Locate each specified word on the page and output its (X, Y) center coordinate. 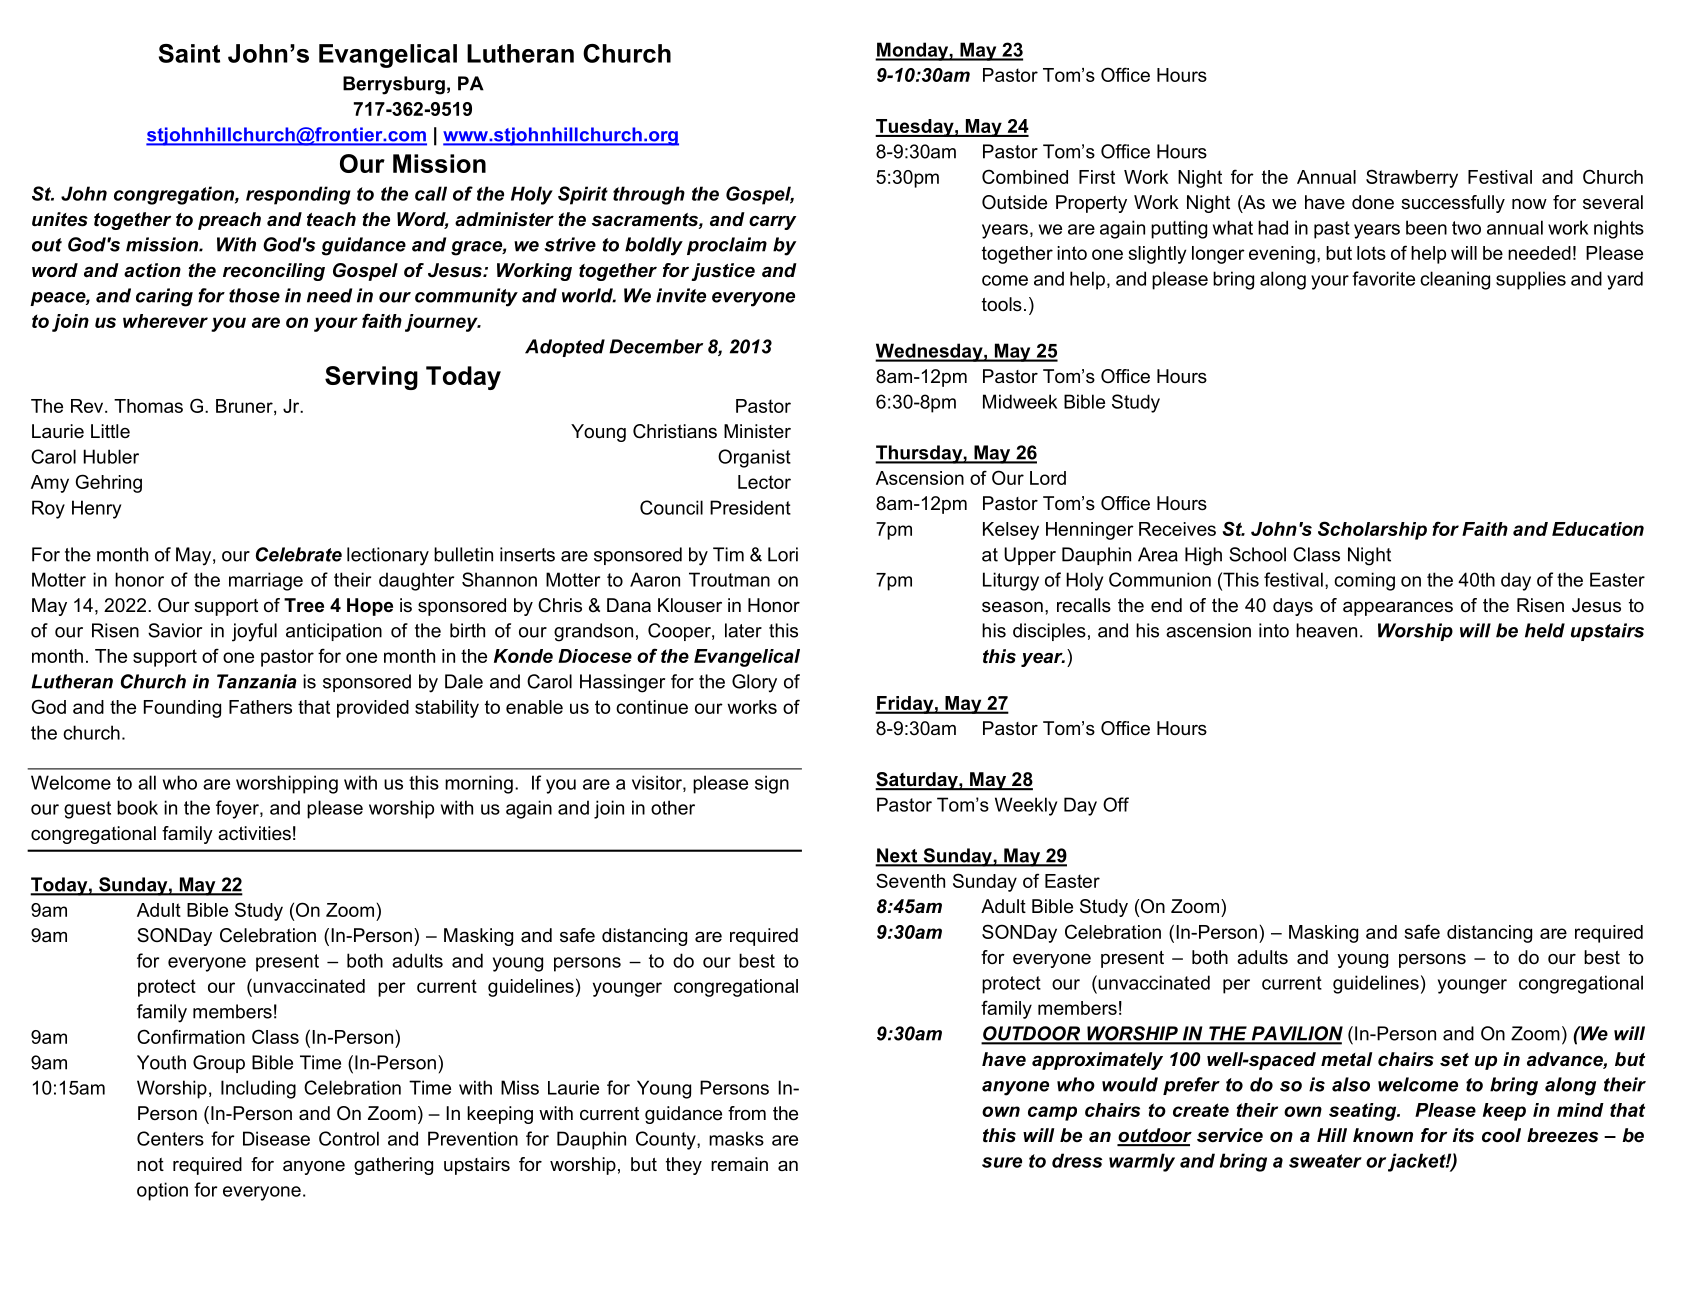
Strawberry (1412, 178)
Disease (276, 1138)
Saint (189, 53)
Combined (1025, 176)
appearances (1398, 609)
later (743, 630)
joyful (254, 632)
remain (739, 1164)
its (1463, 1135)
